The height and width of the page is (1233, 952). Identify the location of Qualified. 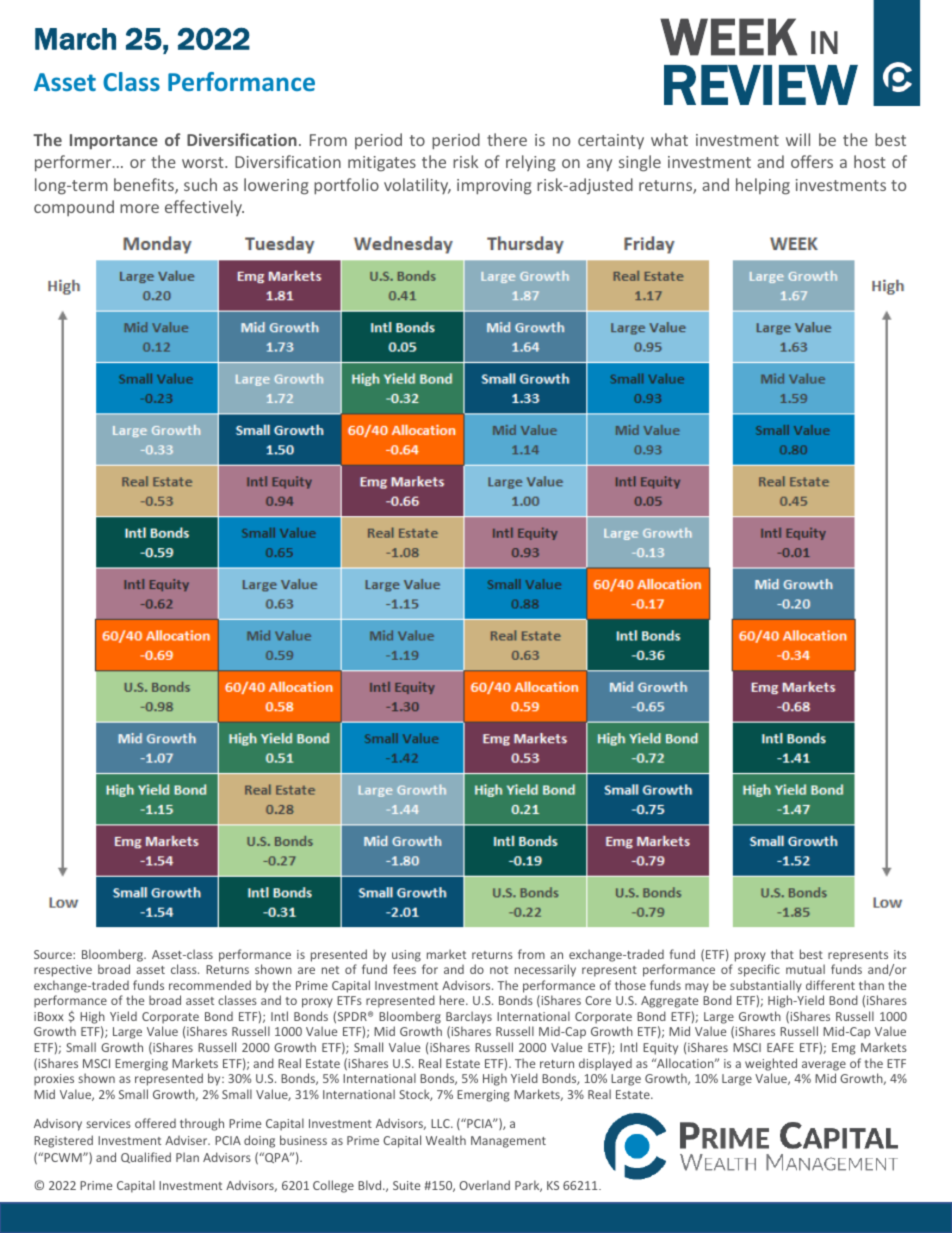
(146, 1157).
